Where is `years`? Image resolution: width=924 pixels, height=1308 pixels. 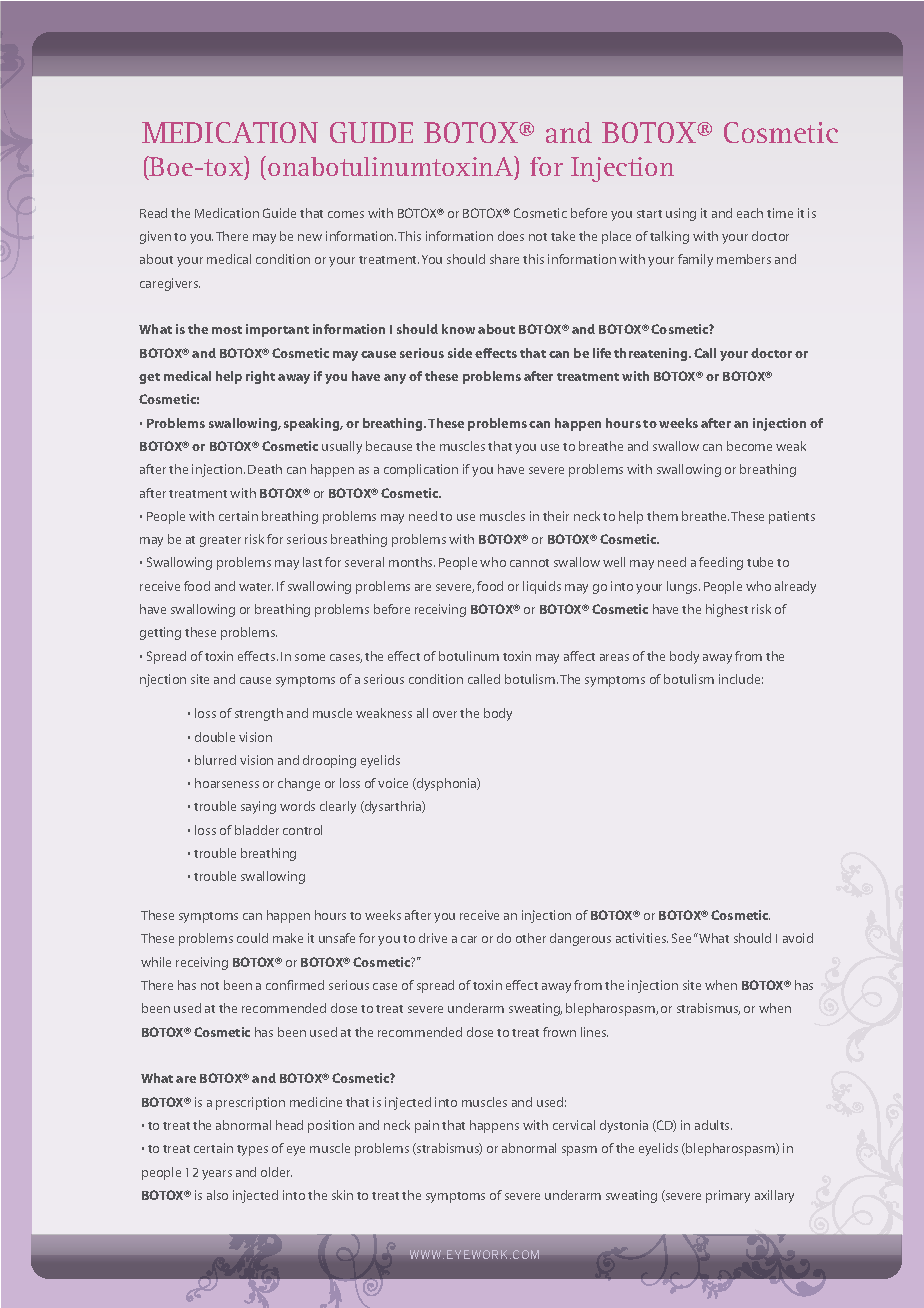
years is located at coordinates (217, 1175).
